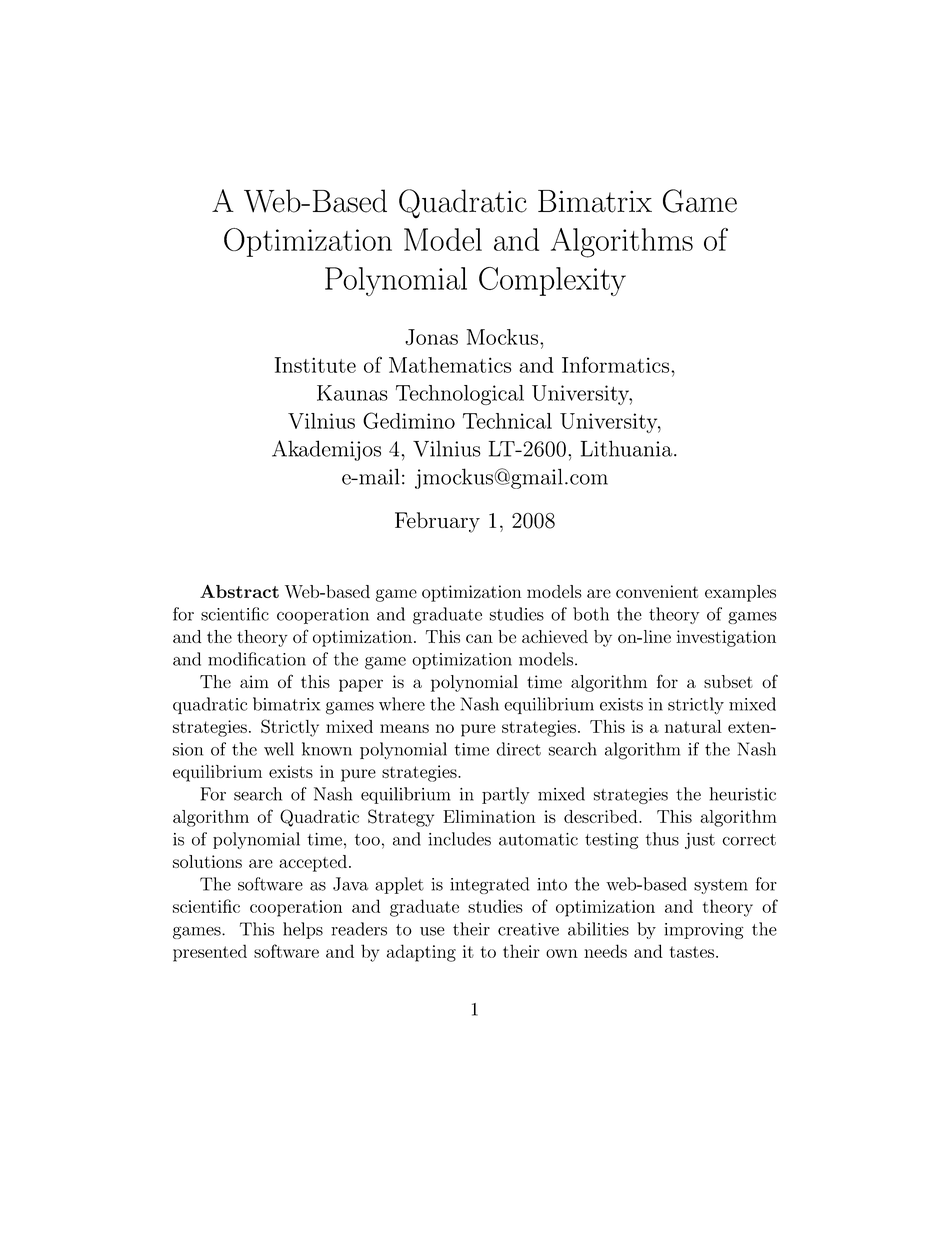  What do you see at coordinates (693, 726) in the page?
I see `natural` at bounding box center [693, 726].
